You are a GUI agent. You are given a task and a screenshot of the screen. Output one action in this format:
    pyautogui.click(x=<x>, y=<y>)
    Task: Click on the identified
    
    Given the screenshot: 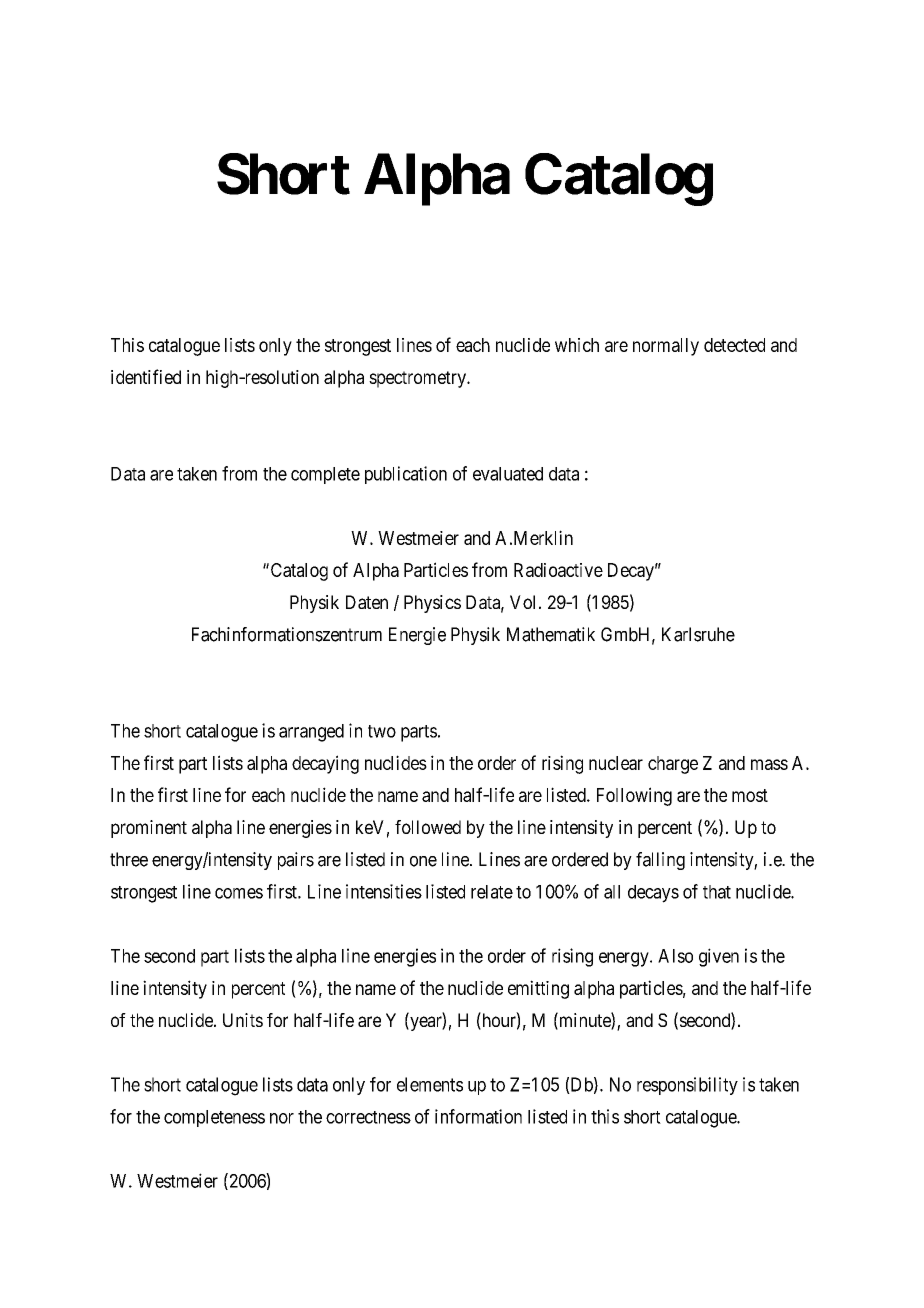 What is the action you would take?
    pyautogui.click(x=146, y=376)
